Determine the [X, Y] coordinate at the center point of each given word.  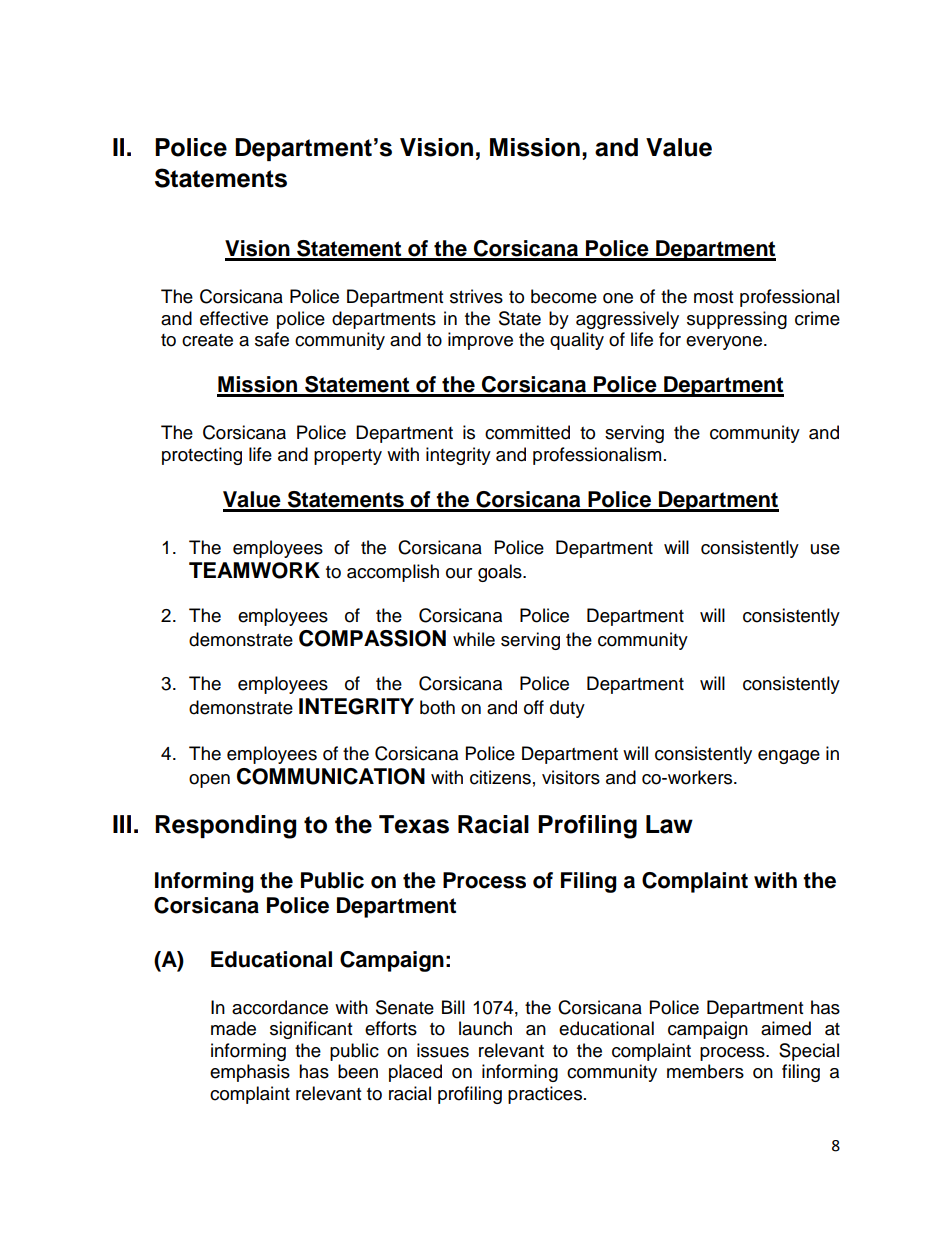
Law [669, 824]
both [437, 707]
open [209, 781]
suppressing [737, 320]
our [459, 573]
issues [443, 1050]
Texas [414, 824]
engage [789, 757]
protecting [202, 456]
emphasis [250, 1073]
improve [480, 341]
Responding [225, 827]
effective [234, 318]
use [825, 549]
